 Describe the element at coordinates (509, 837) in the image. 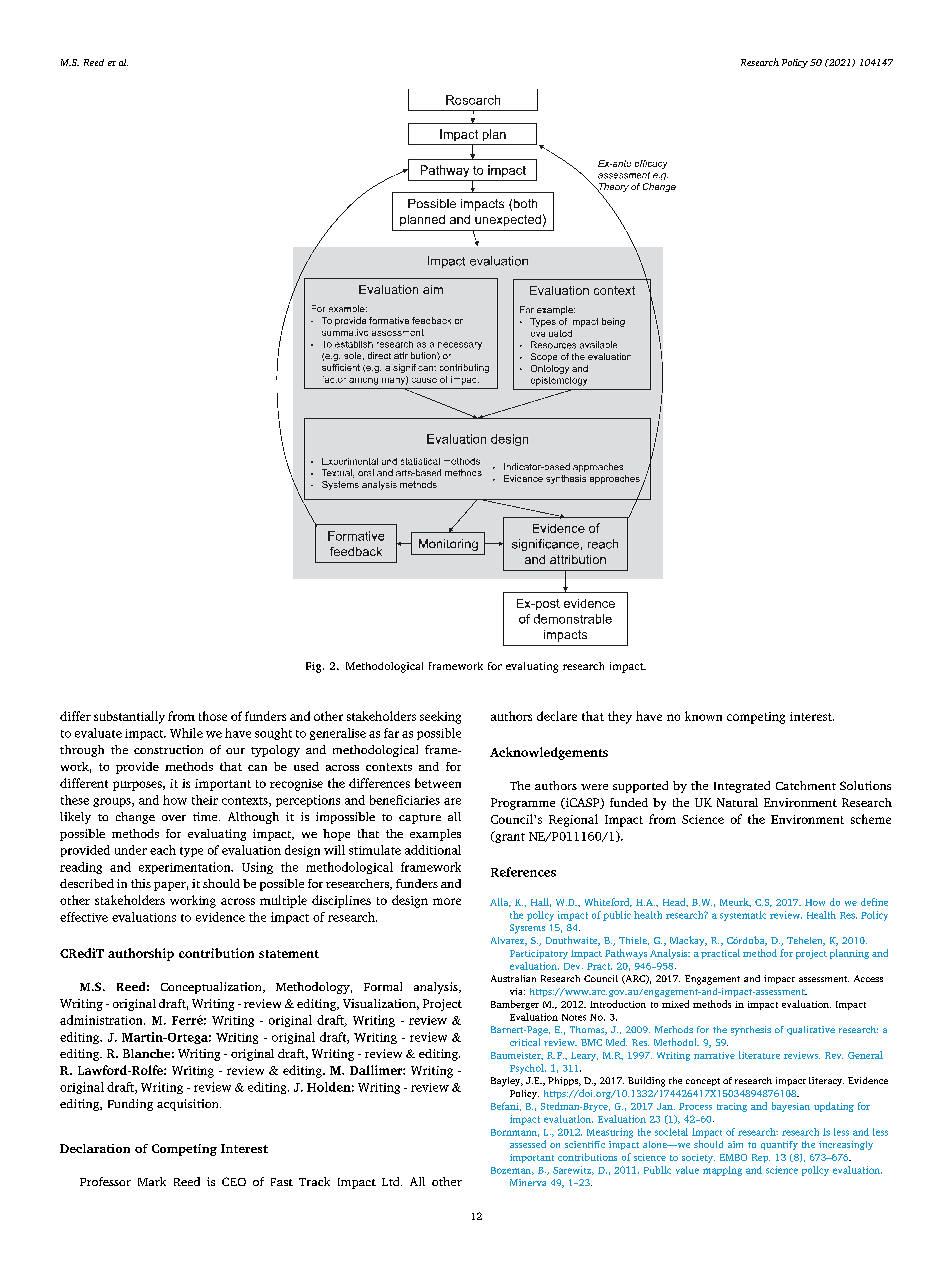

I see `grant` at that location.
